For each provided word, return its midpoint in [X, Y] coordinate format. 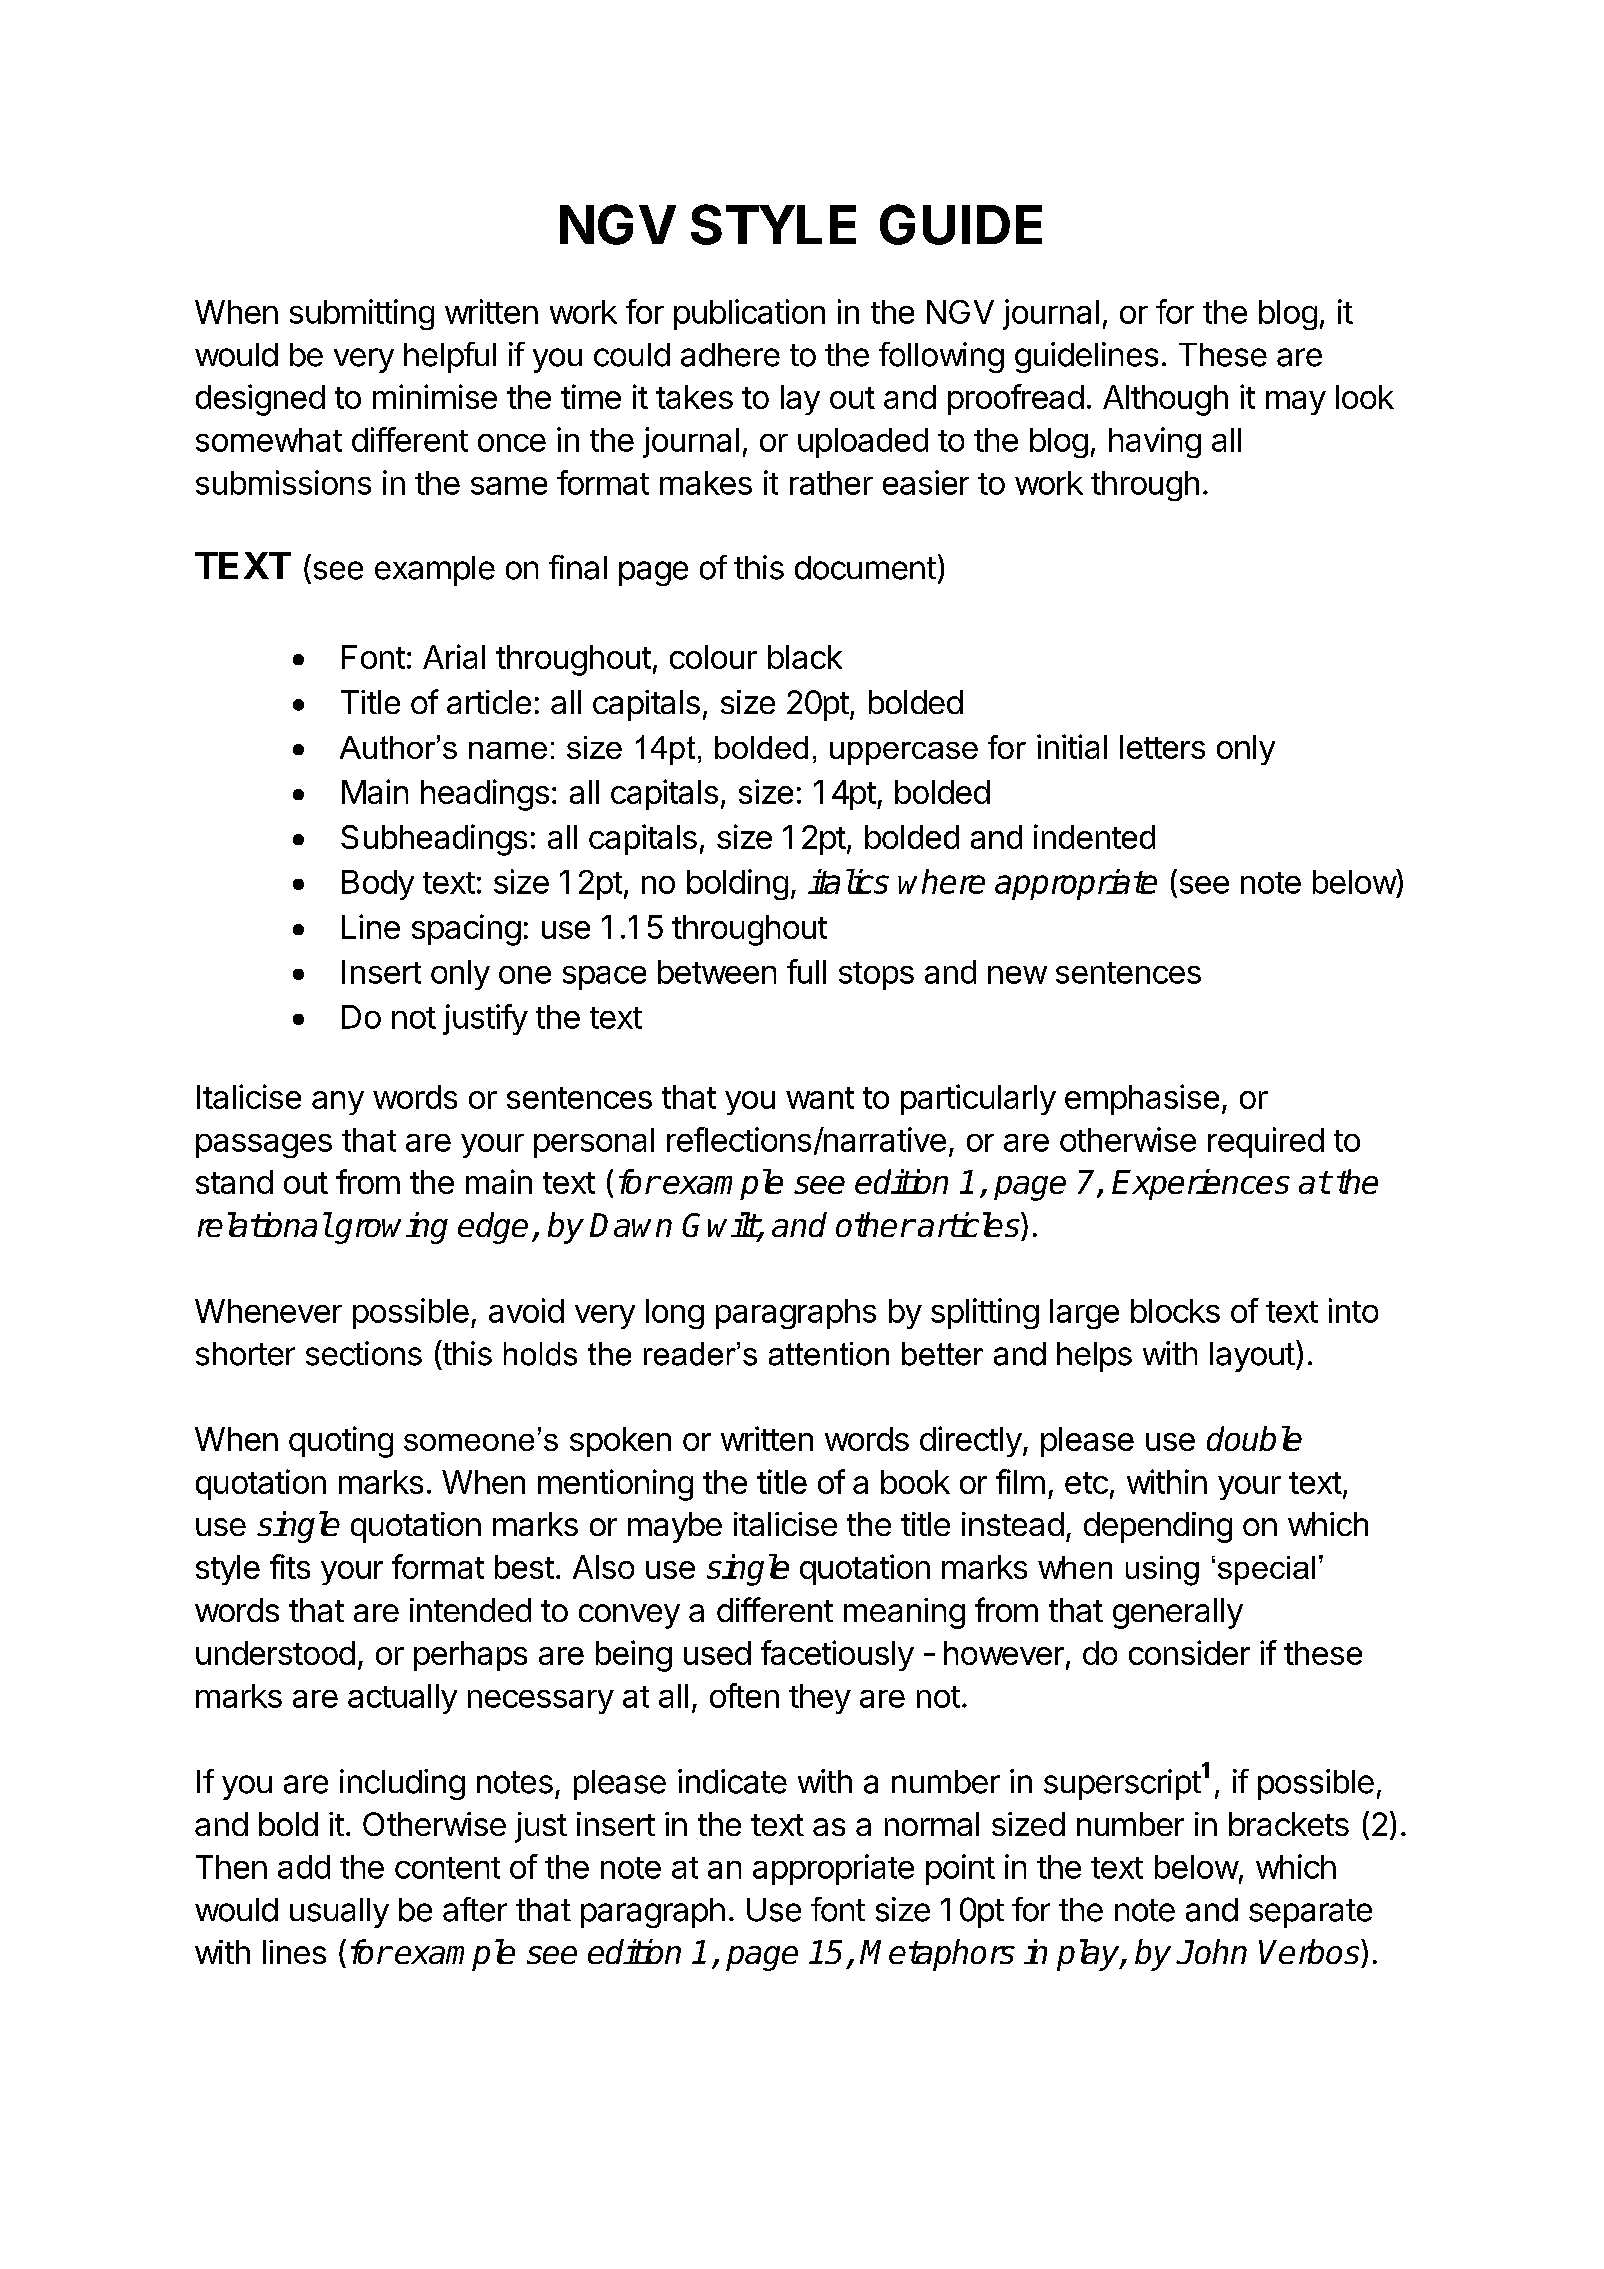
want [820, 1098]
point [960, 1869]
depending [1158, 1527]
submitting [362, 314]
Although [1165, 400]
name [508, 750]
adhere [730, 355]
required [1266, 1142]
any [338, 1103]
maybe [675, 1527]
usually [339, 1913]
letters [1162, 747]
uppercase [904, 753]
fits [290, 1566]
